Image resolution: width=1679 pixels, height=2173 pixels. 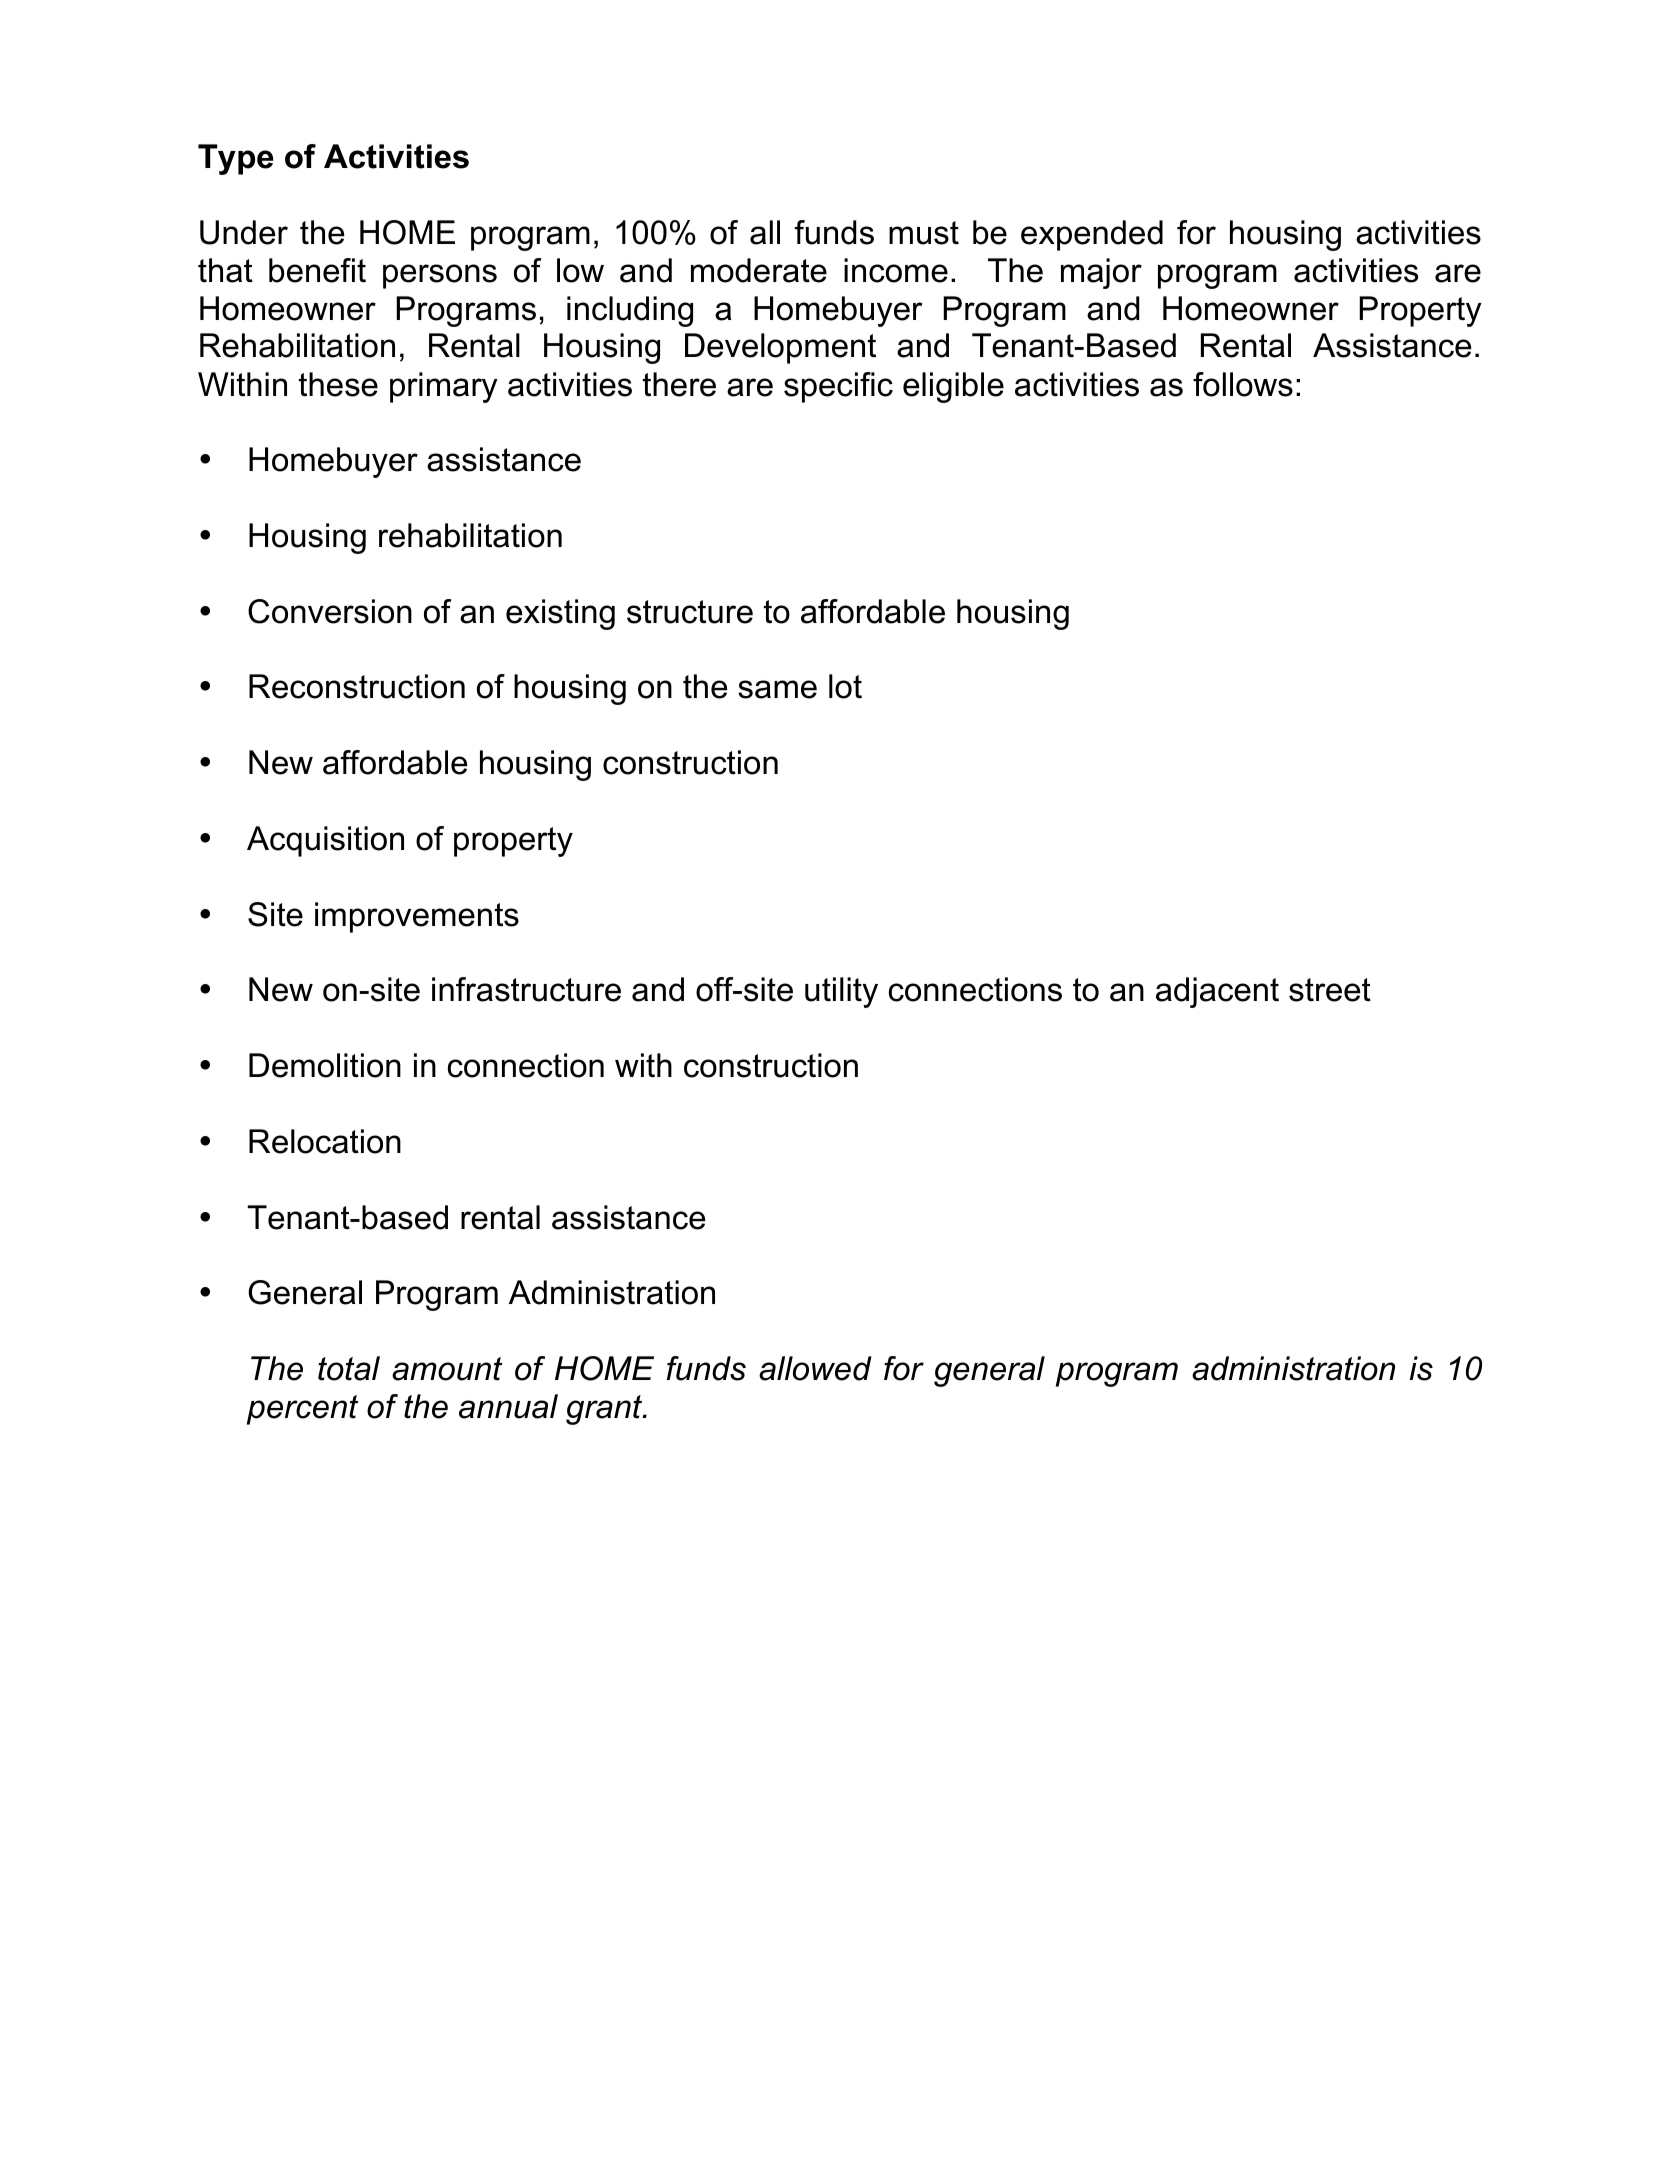 I want to click on expended, so click(x=1092, y=235).
